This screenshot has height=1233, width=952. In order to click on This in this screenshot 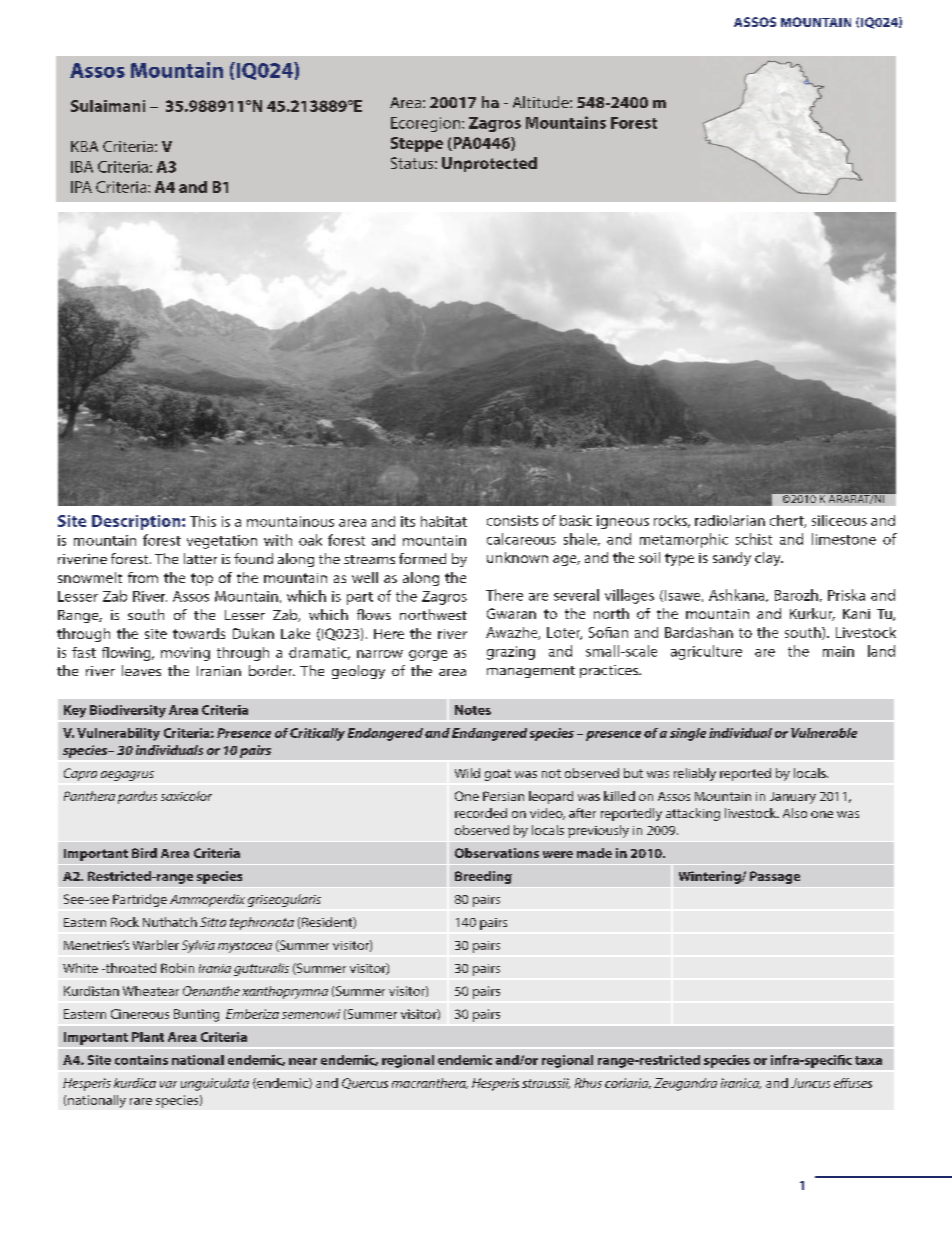, I will do `click(203, 521)`.
